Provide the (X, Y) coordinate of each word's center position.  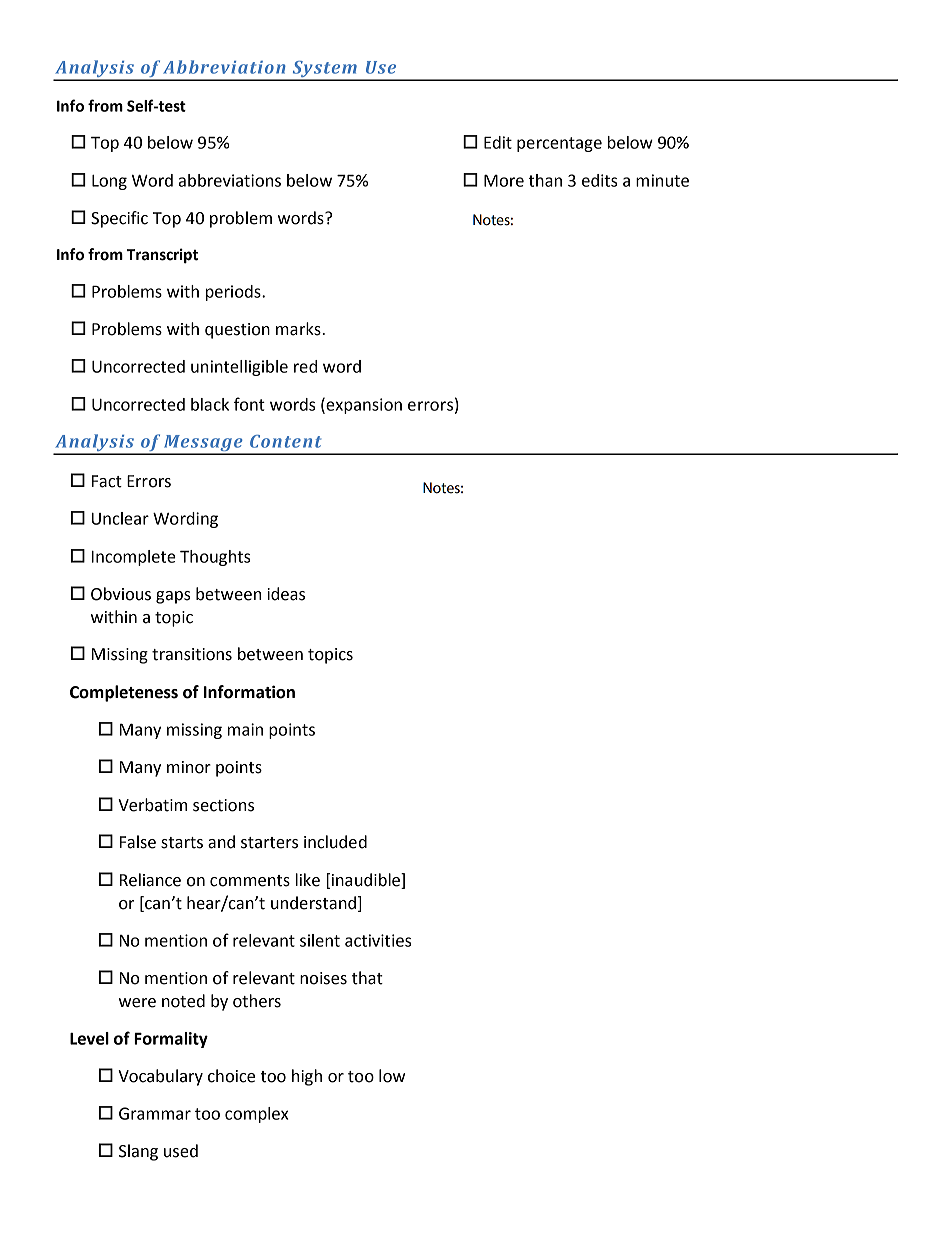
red (305, 366)
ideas (286, 594)
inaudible (367, 881)
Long (109, 182)
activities (378, 940)
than (545, 180)
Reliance (150, 880)
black (210, 404)
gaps (173, 597)
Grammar (155, 1113)
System (324, 70)
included (335, 842)
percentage (559, 144)
